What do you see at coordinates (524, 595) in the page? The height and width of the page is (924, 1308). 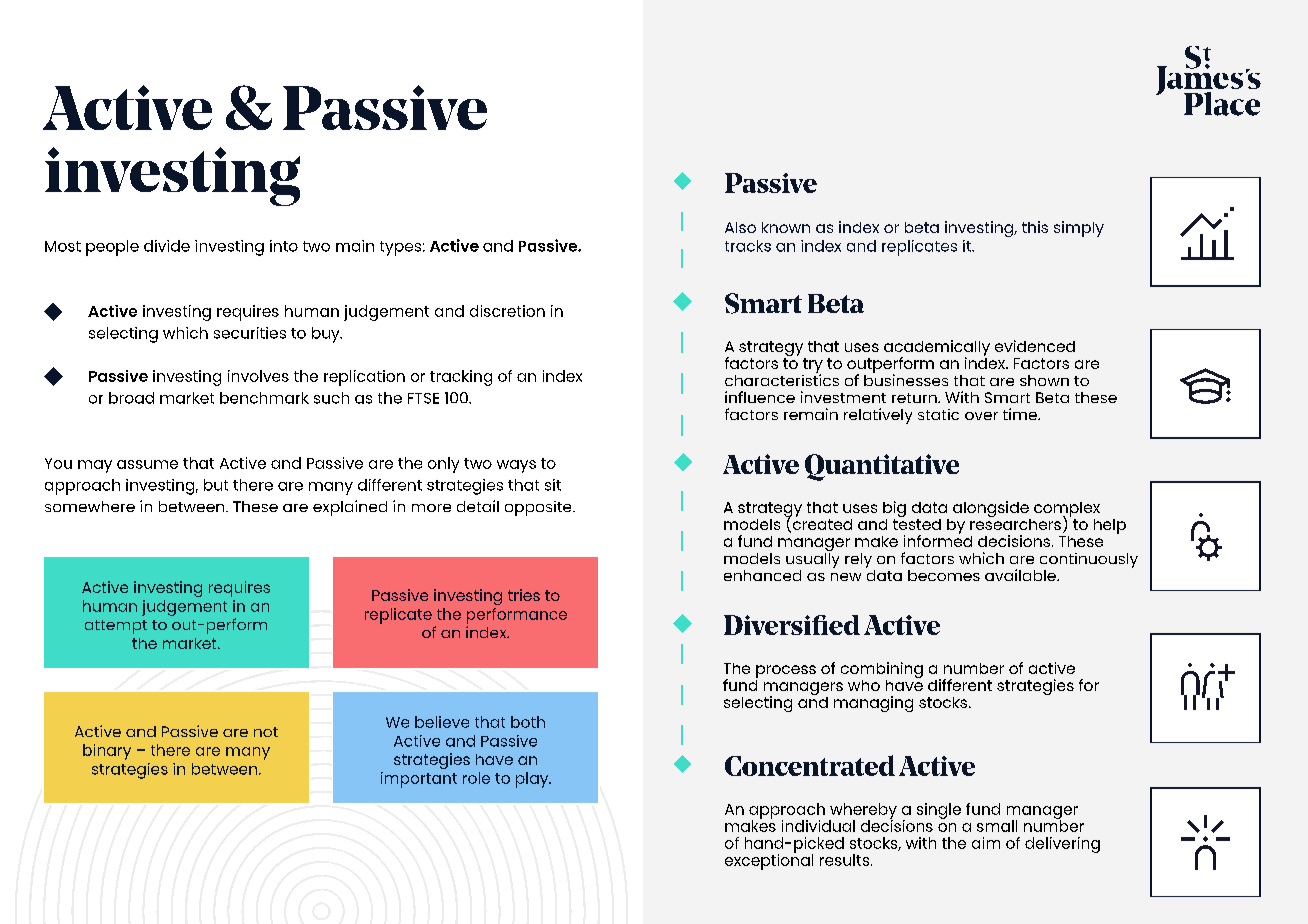 I see `tries` at bounding box center [524, 595].
